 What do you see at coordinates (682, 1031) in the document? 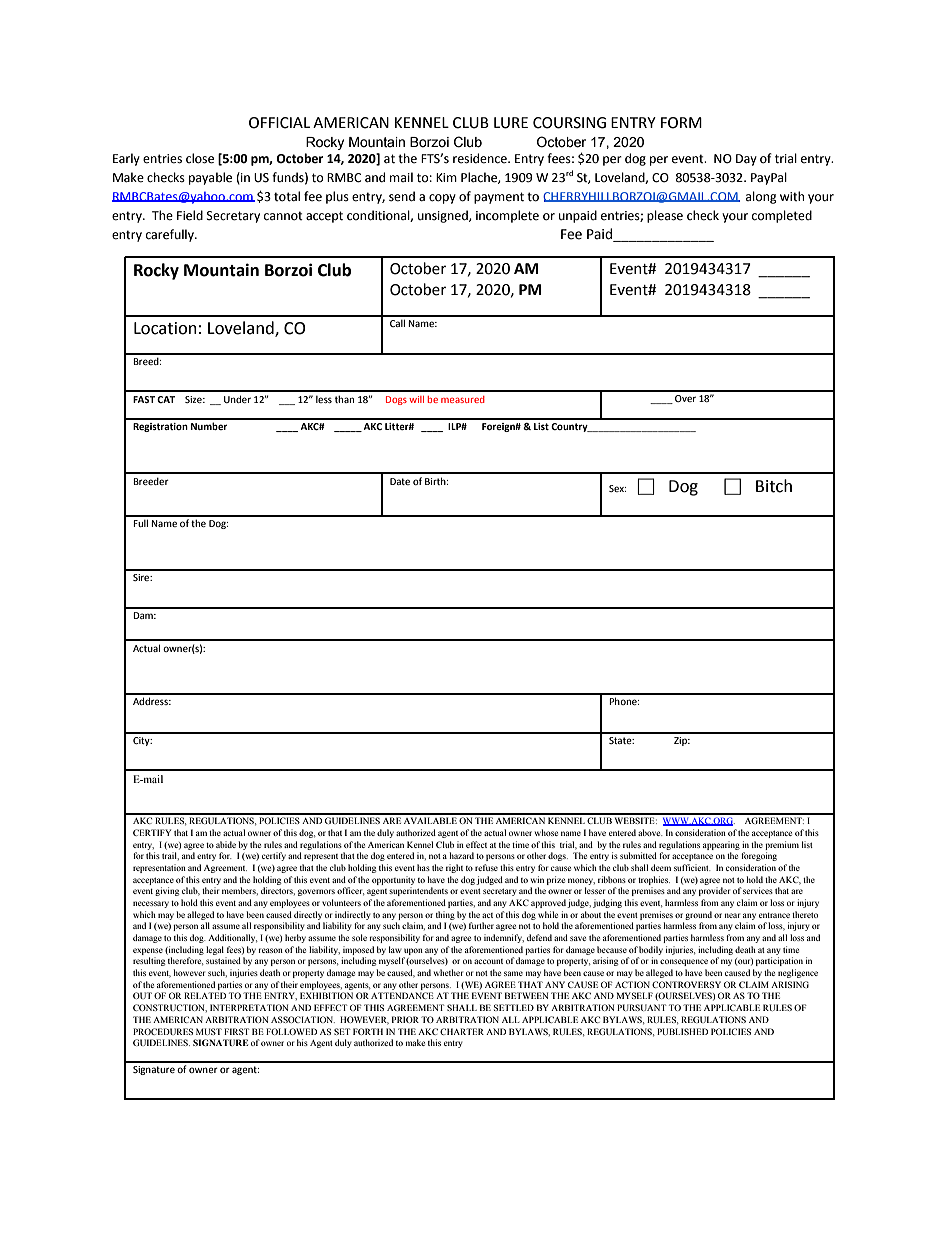
I see `PUBLISHED` at bounding box center [682, 1031].
